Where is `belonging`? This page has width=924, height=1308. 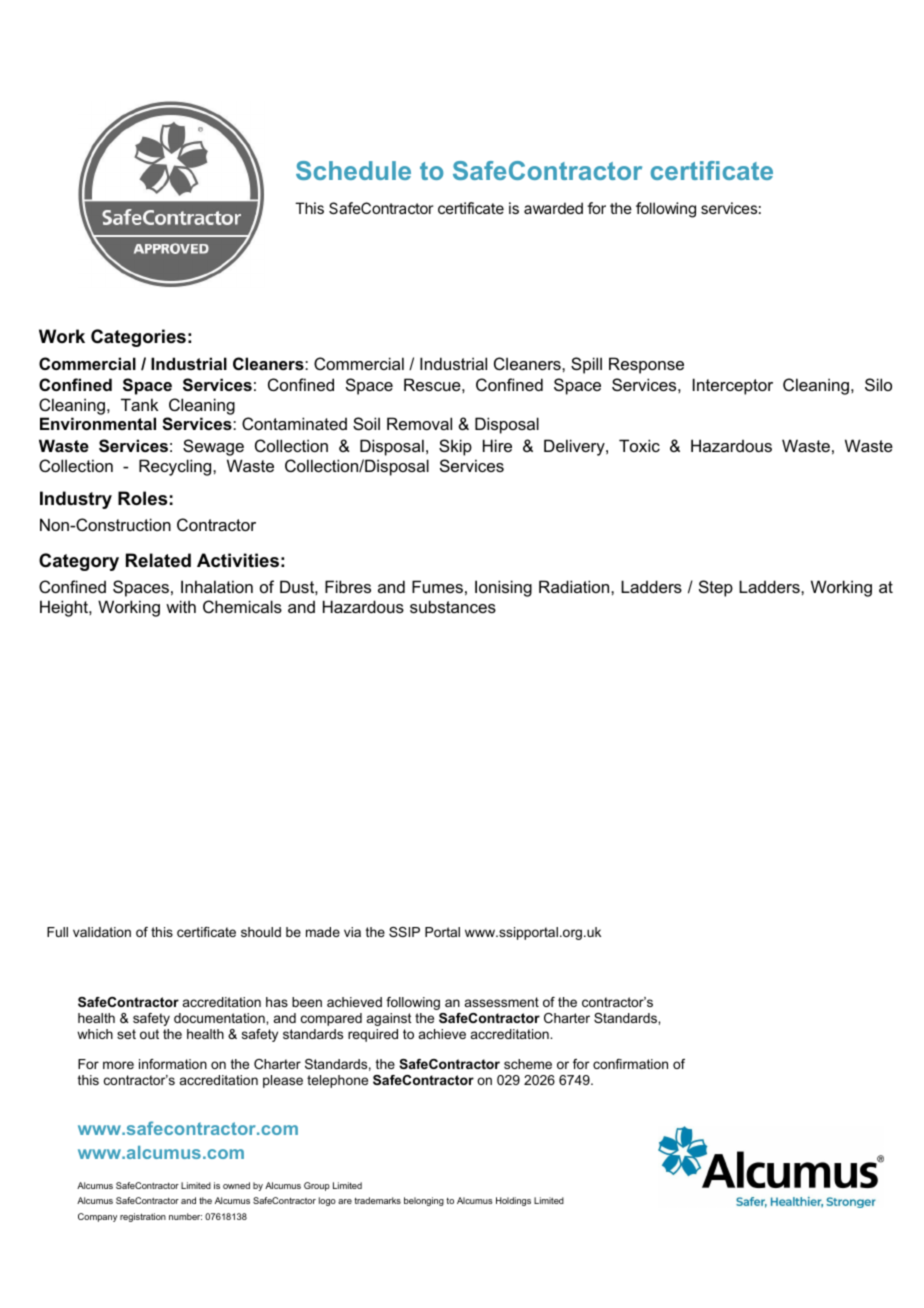
belonging is located at coordinates (424, 1201).
